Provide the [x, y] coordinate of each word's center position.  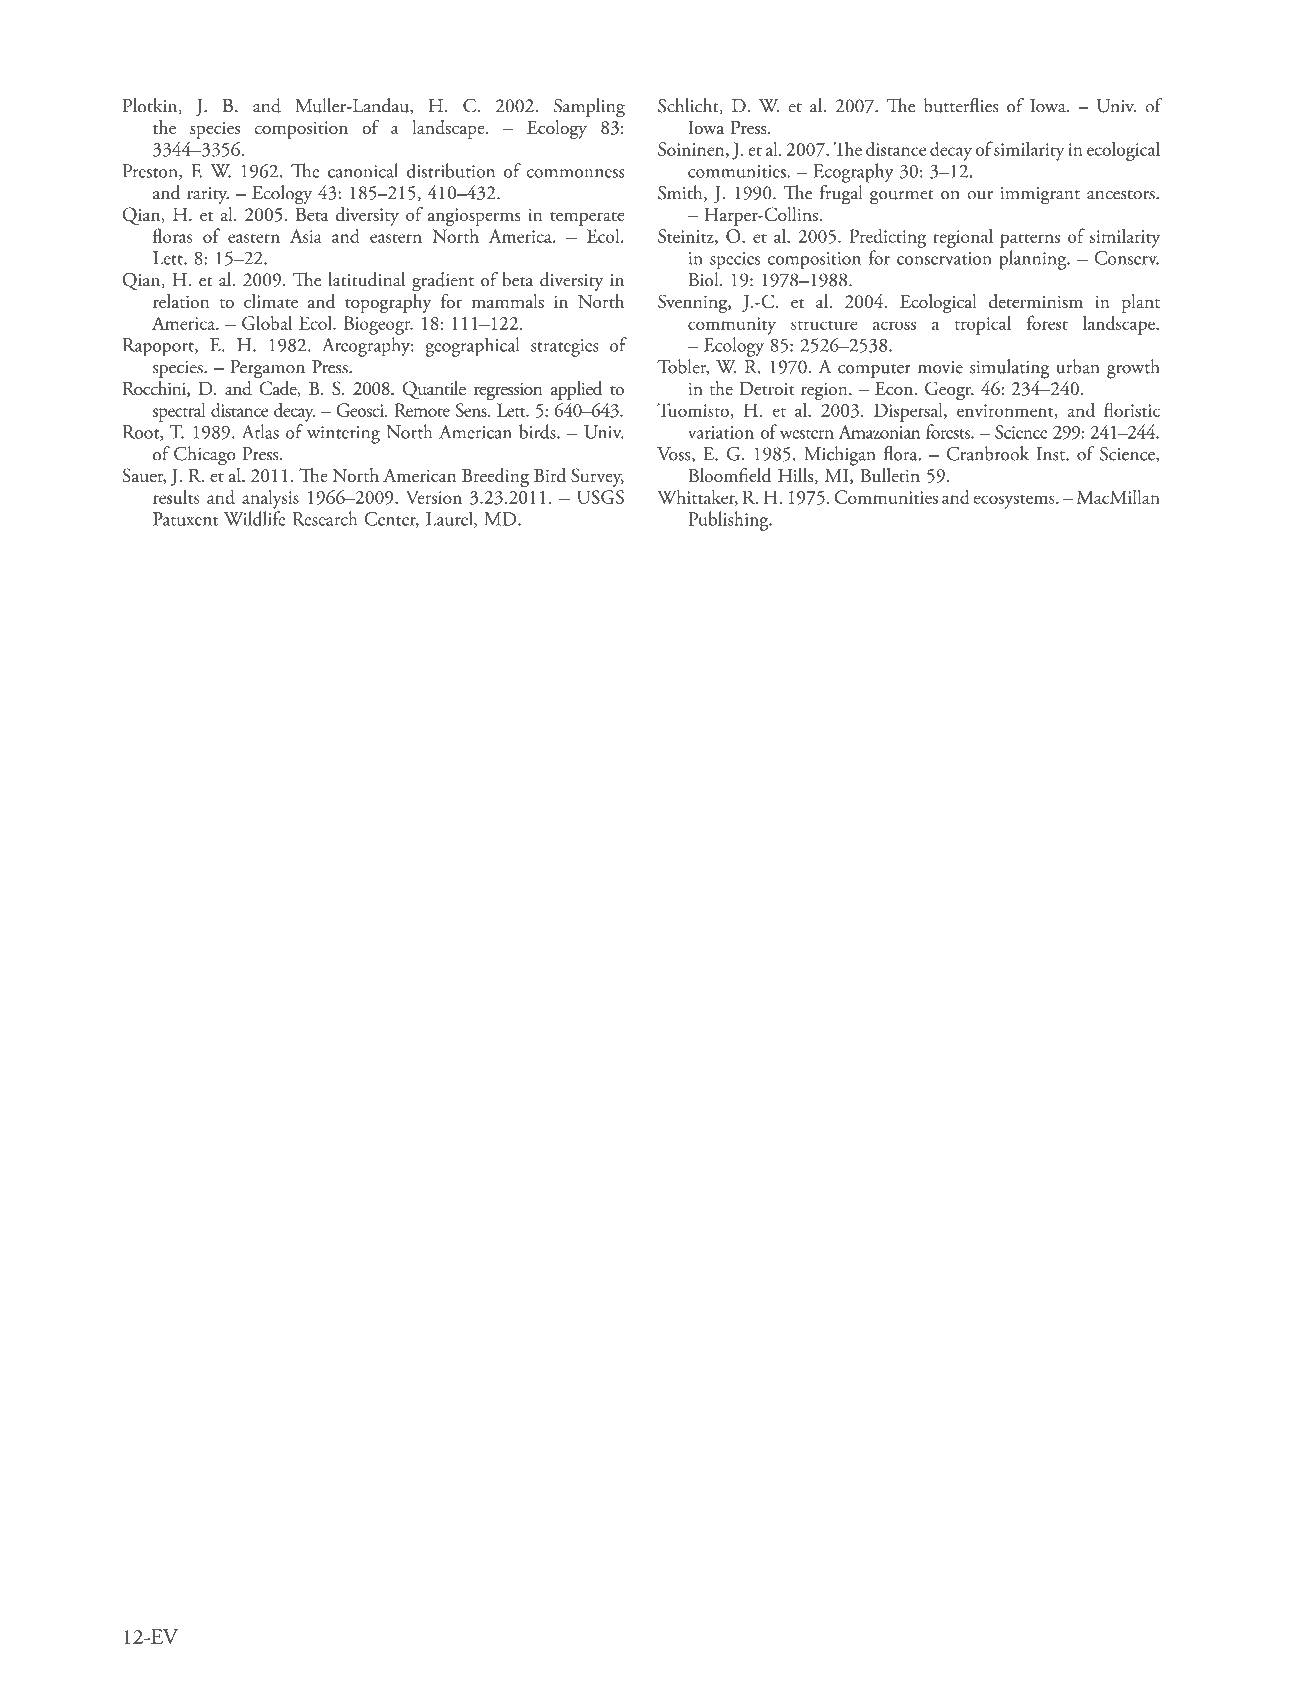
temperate [587, 219]
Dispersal [909, 412]
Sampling [589, 108]
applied [576, 390]
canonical [363, 170]
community [732, 326]
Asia [306, 236]
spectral [179, 412]
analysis [270, 499]
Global [267, 322]
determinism [1035, 301]
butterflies [961, 105]
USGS [600, 497]
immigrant [1040, 196]
